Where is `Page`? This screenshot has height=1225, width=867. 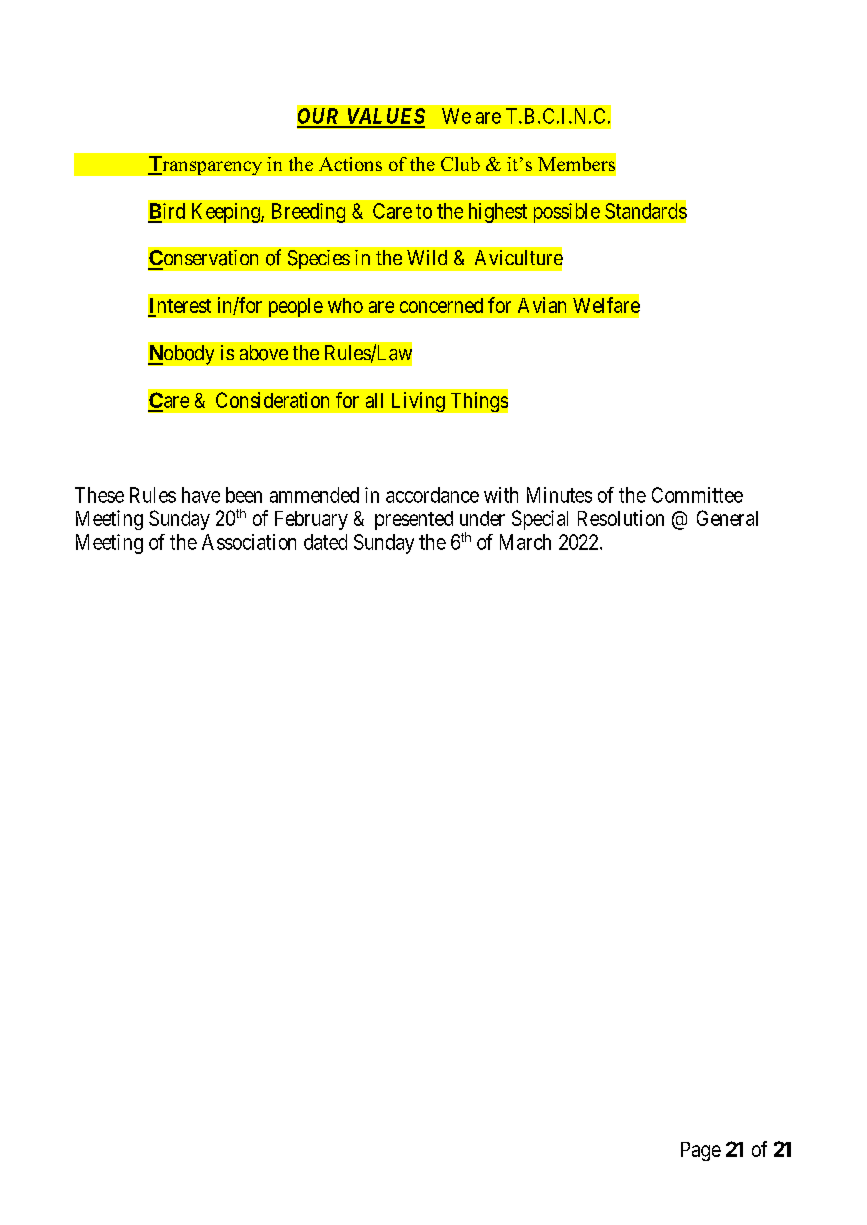 Page is located at coordinates (701, 1151).
